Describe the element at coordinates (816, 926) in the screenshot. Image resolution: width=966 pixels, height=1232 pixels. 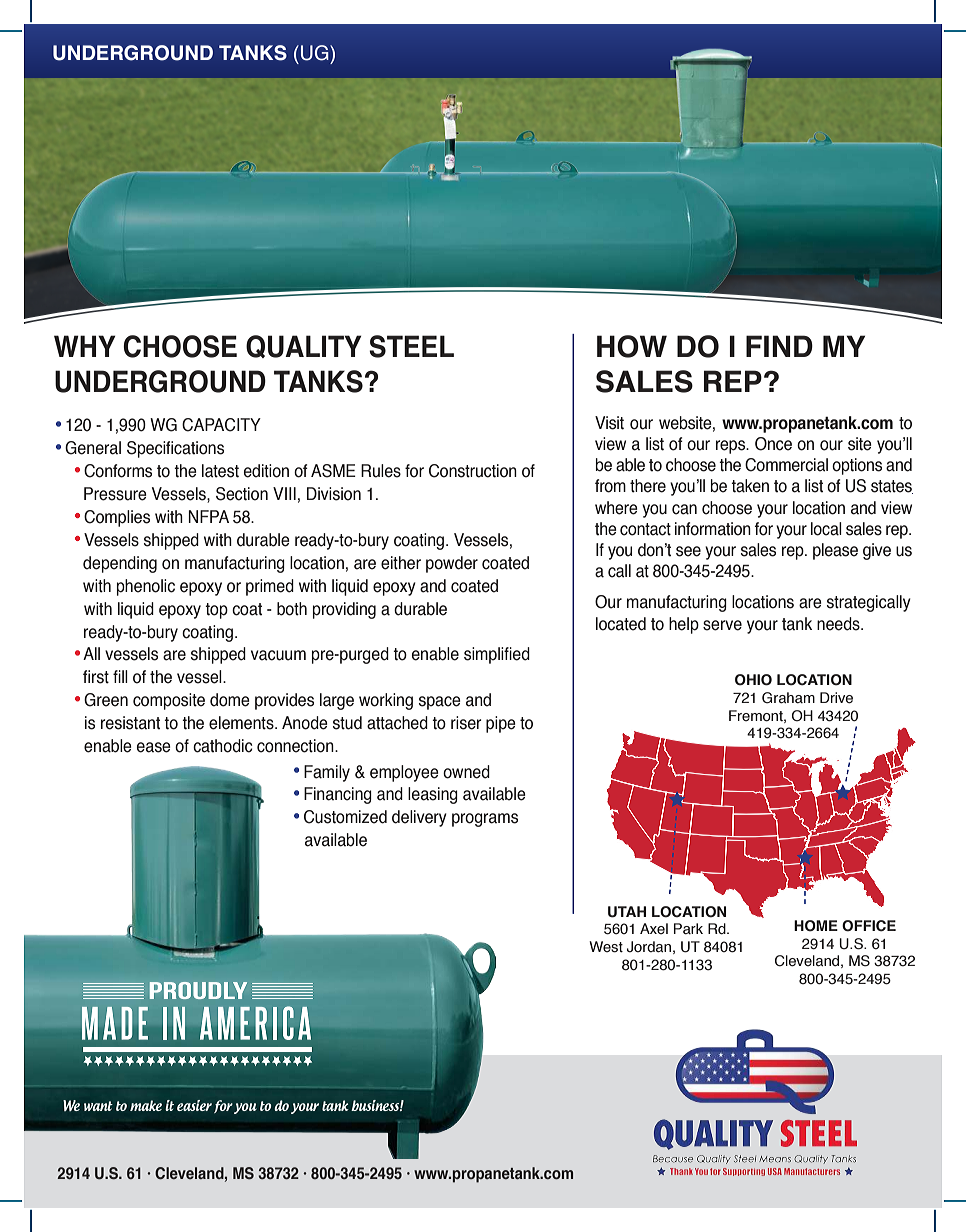
I see `HOME` at that location.
